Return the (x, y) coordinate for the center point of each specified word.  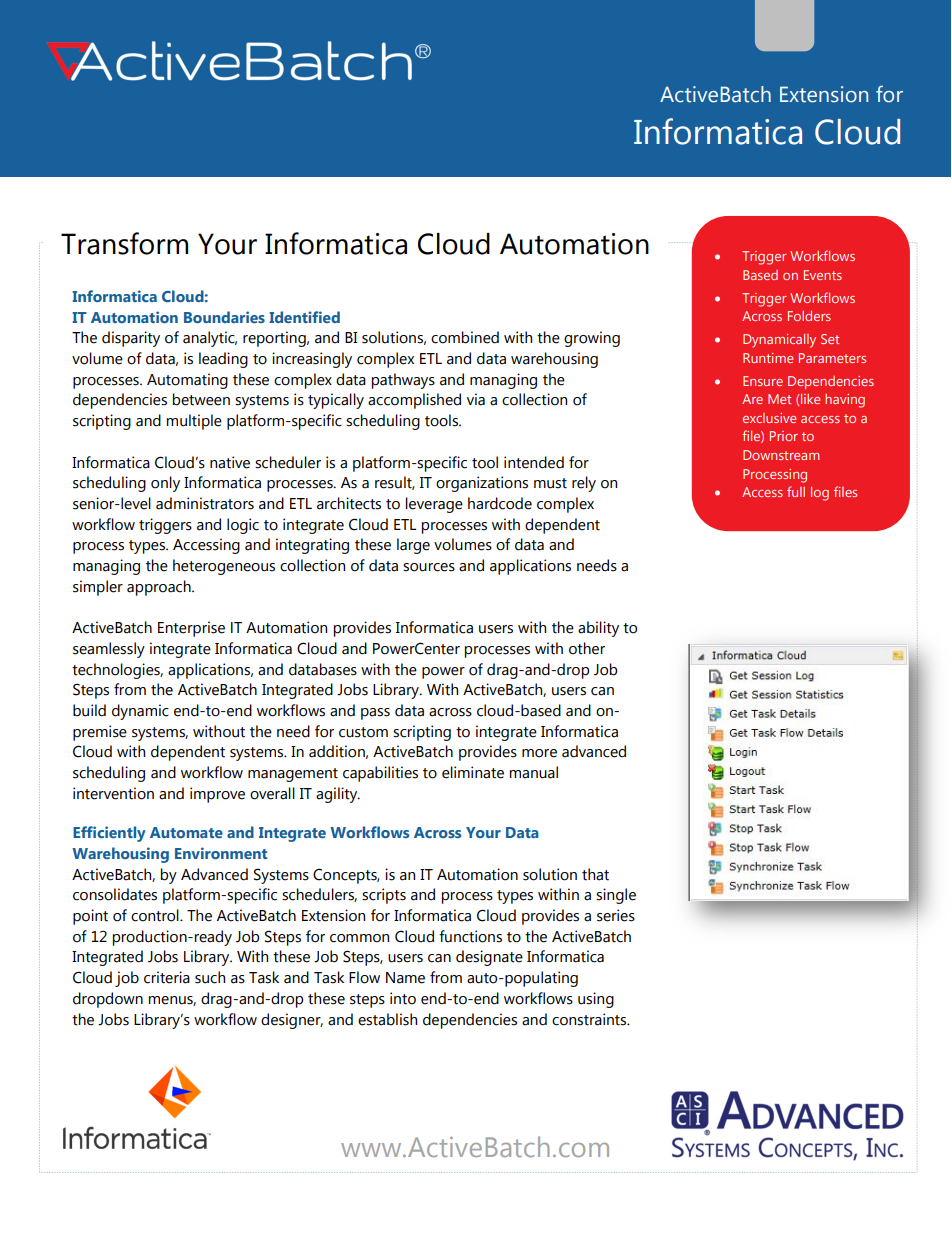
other (587, 648)
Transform (124, 243)
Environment (221, 853)
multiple (194, 422)
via (476, 399)
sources (429, 567)
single (616, 896)
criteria (167, 977)
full (796, 491)
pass (375, 714)
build (89, 710)
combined (465, 337)
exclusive (769, 418)
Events (823, 275)
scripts (384, 896)
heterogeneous (224, 567)
